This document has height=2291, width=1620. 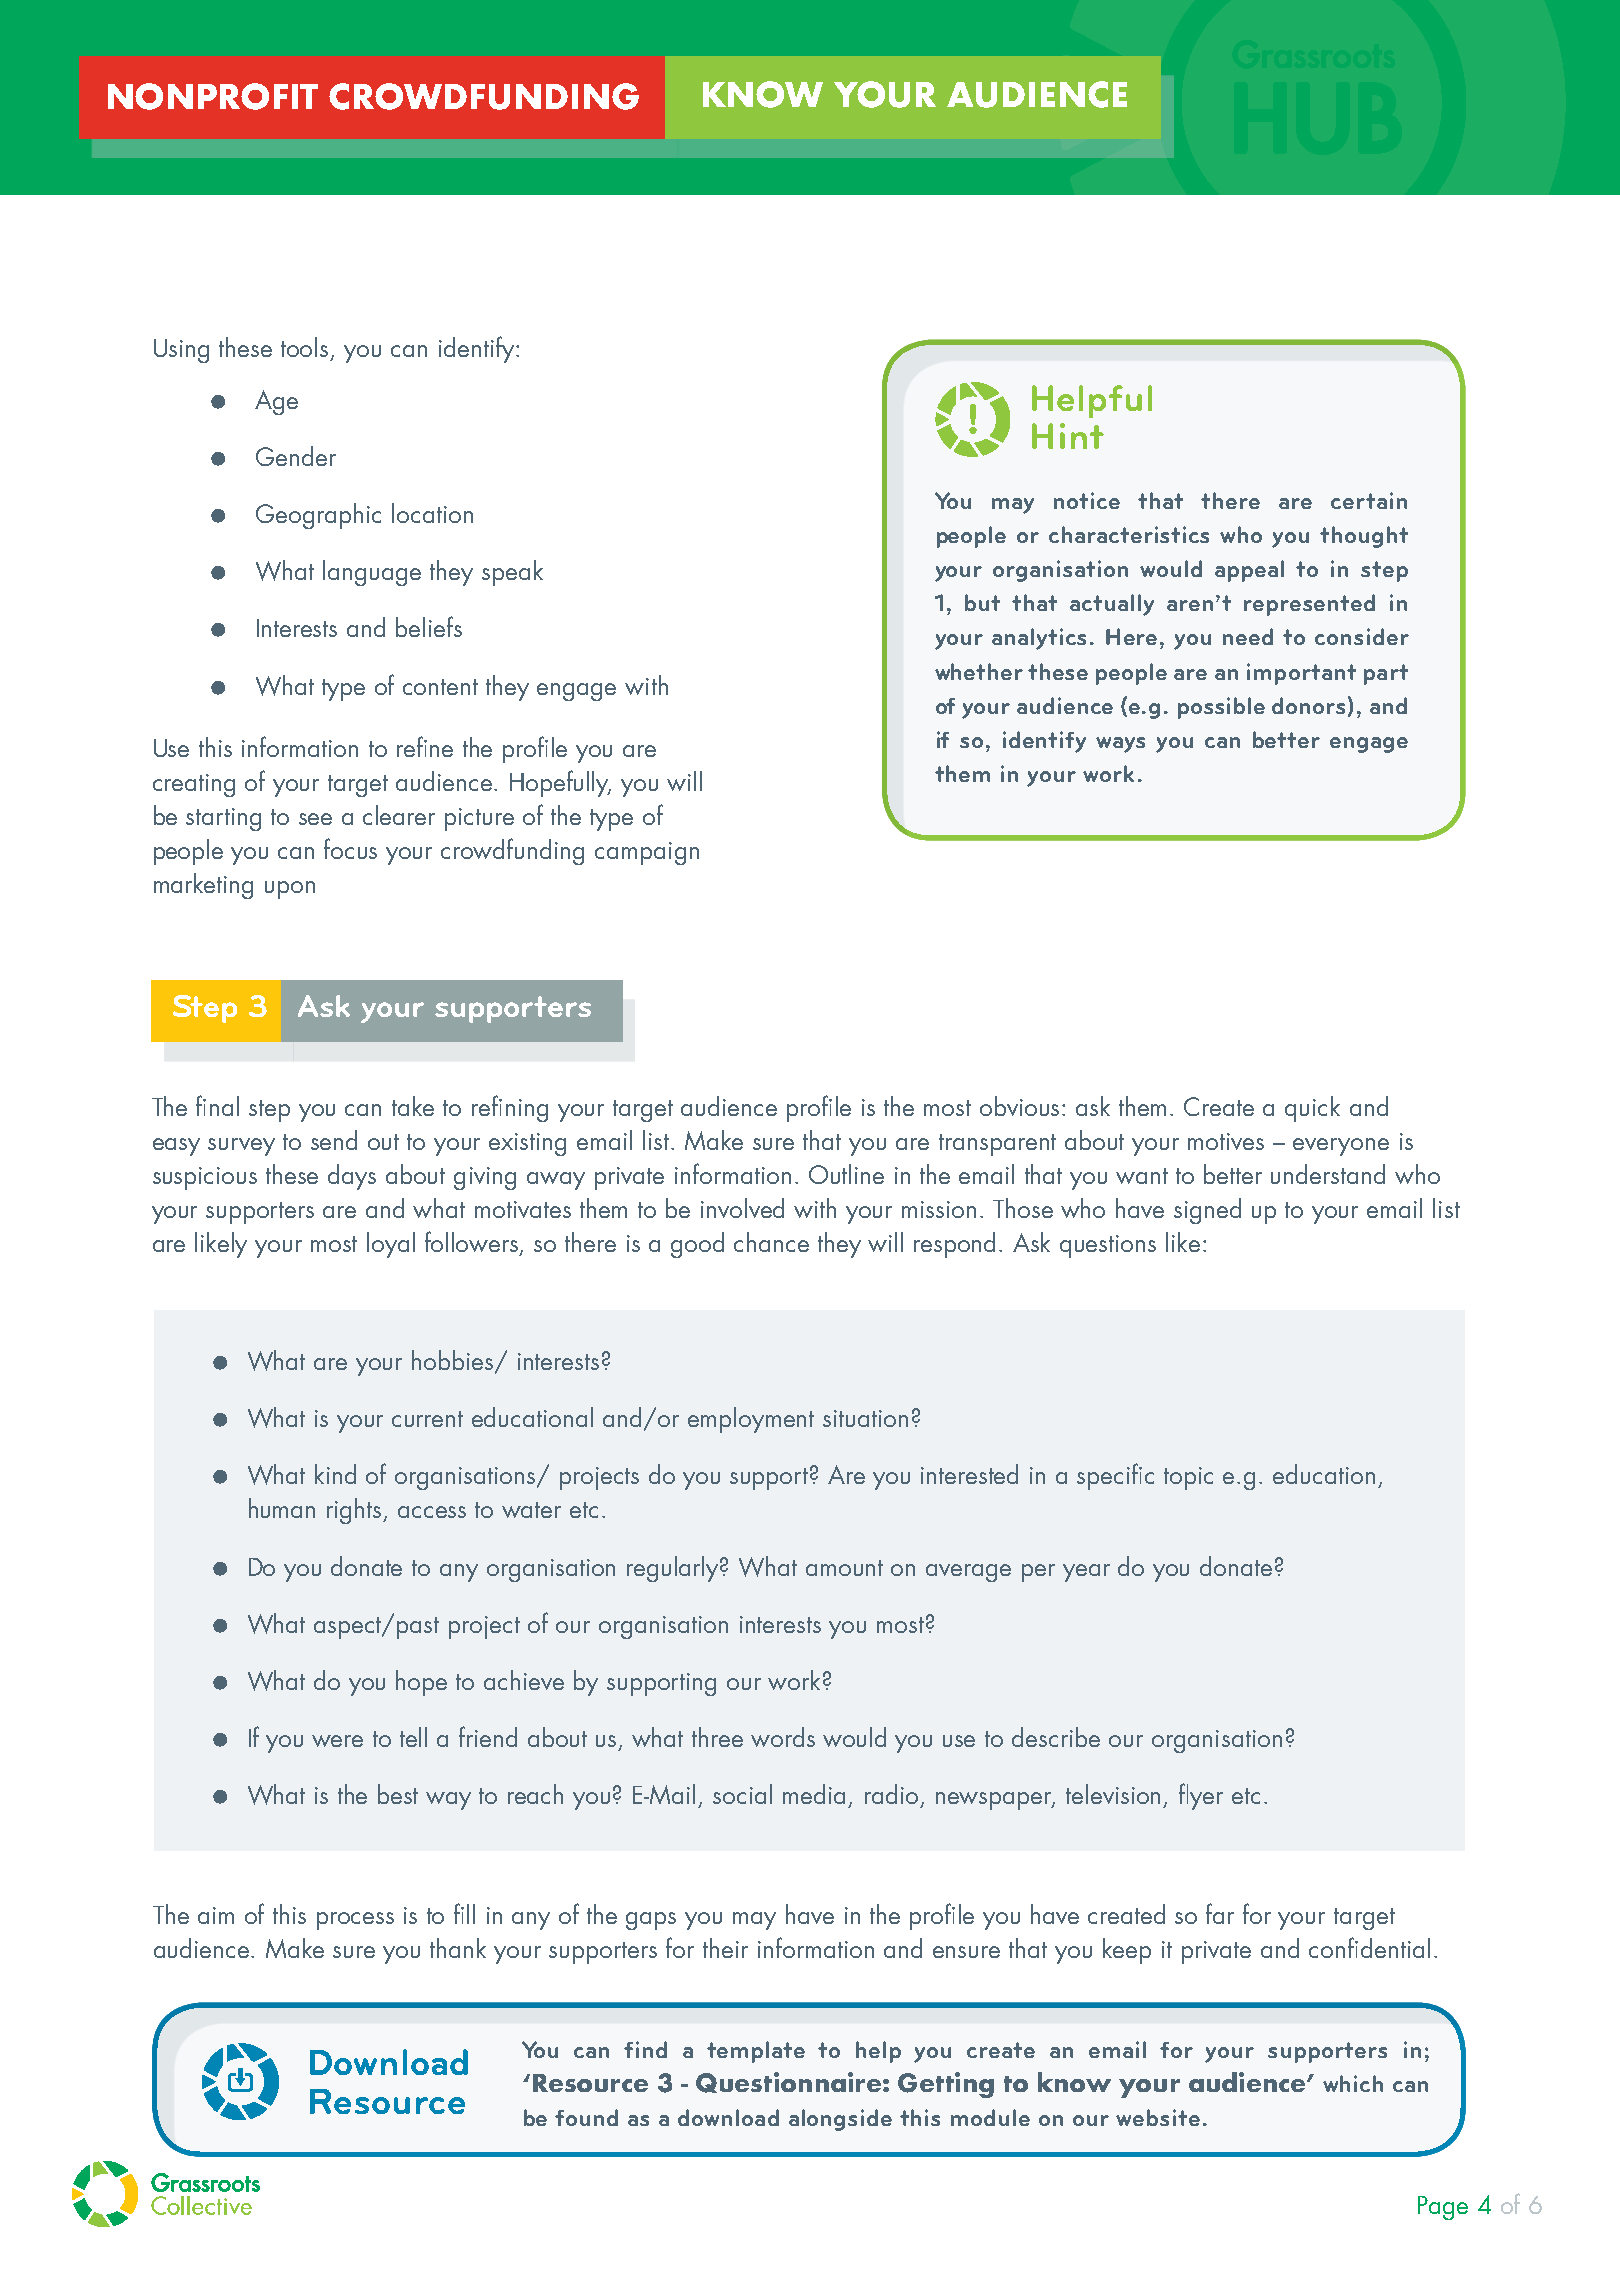 I want to click on were, so click(x=337, y=1741).
